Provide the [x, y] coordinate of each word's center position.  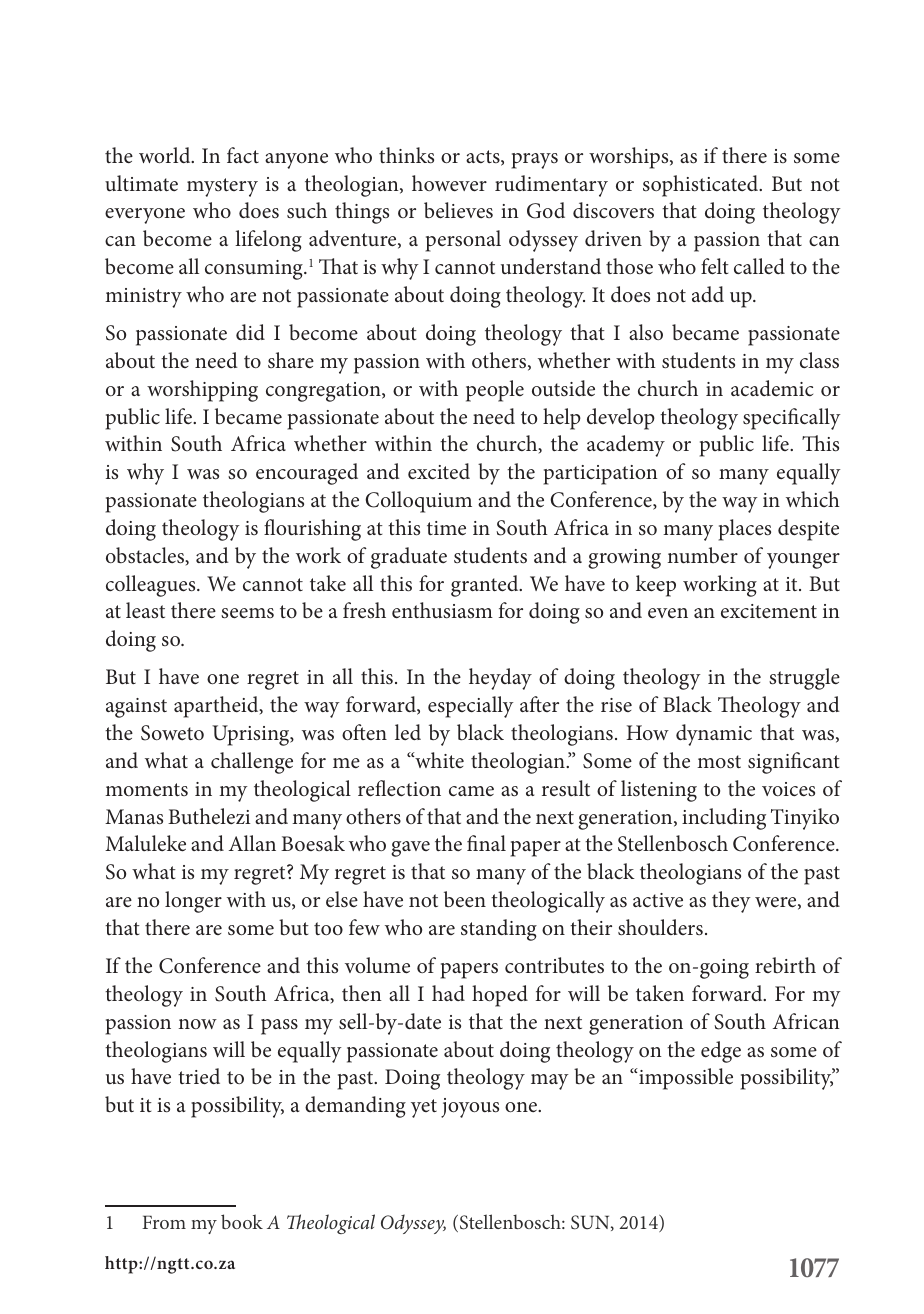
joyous [470, 1108]
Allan [252, 843]
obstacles [146, 556]
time [446, 528]
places [745, 530]
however [449, 183]
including [724, 819]
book [242, 1221]
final [486, 843]
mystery [222, 187]
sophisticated [702, 186]
